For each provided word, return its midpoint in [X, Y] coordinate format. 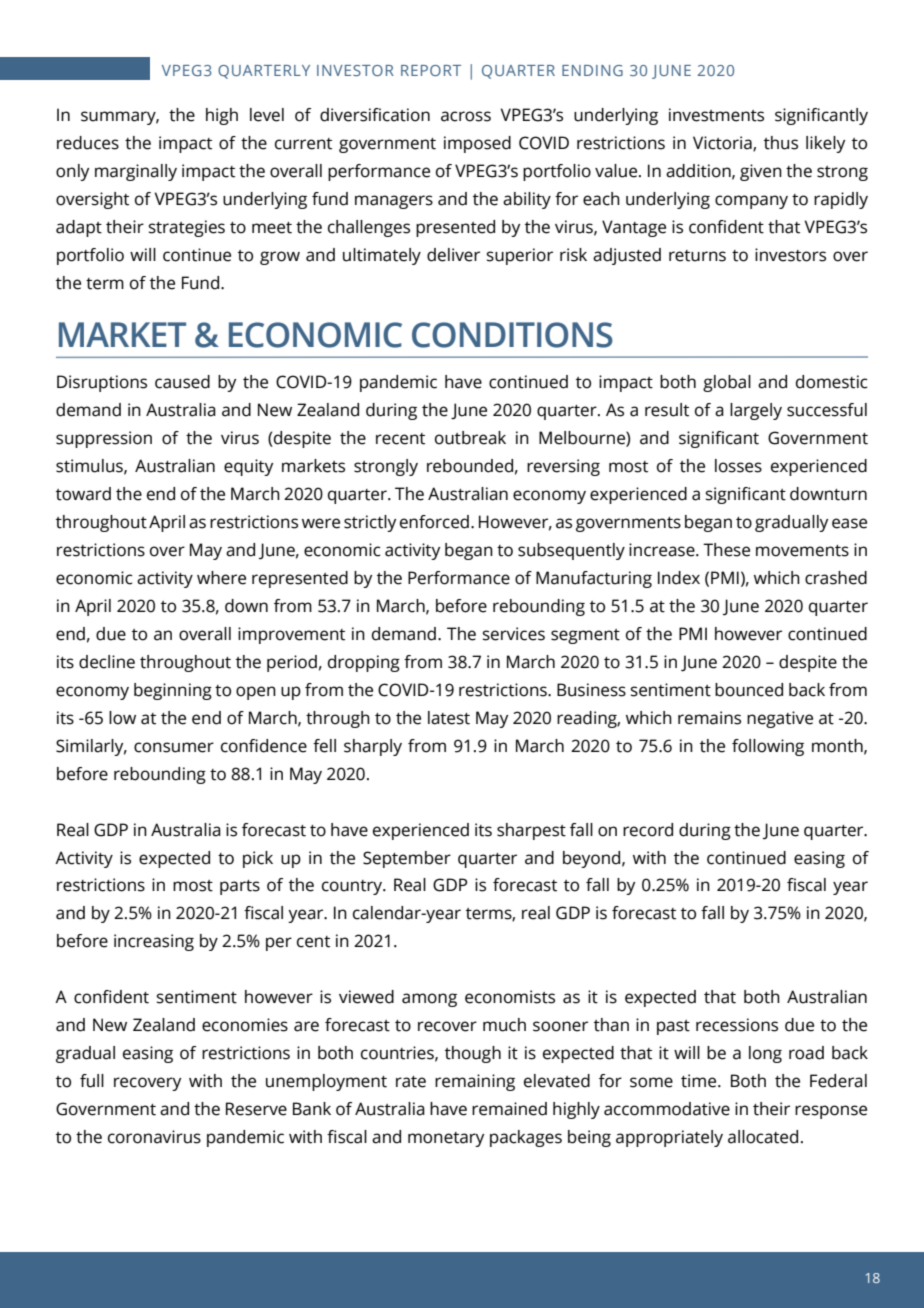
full [92, 1081]
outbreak [470, 438]
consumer [174, 747]
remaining [475, 1082]
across [466, 116]
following [768, 747]
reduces [88, 143]
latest [449, 718]
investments [716, 115]
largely [756, 411]
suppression [104, 439]
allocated [763, 1137]
